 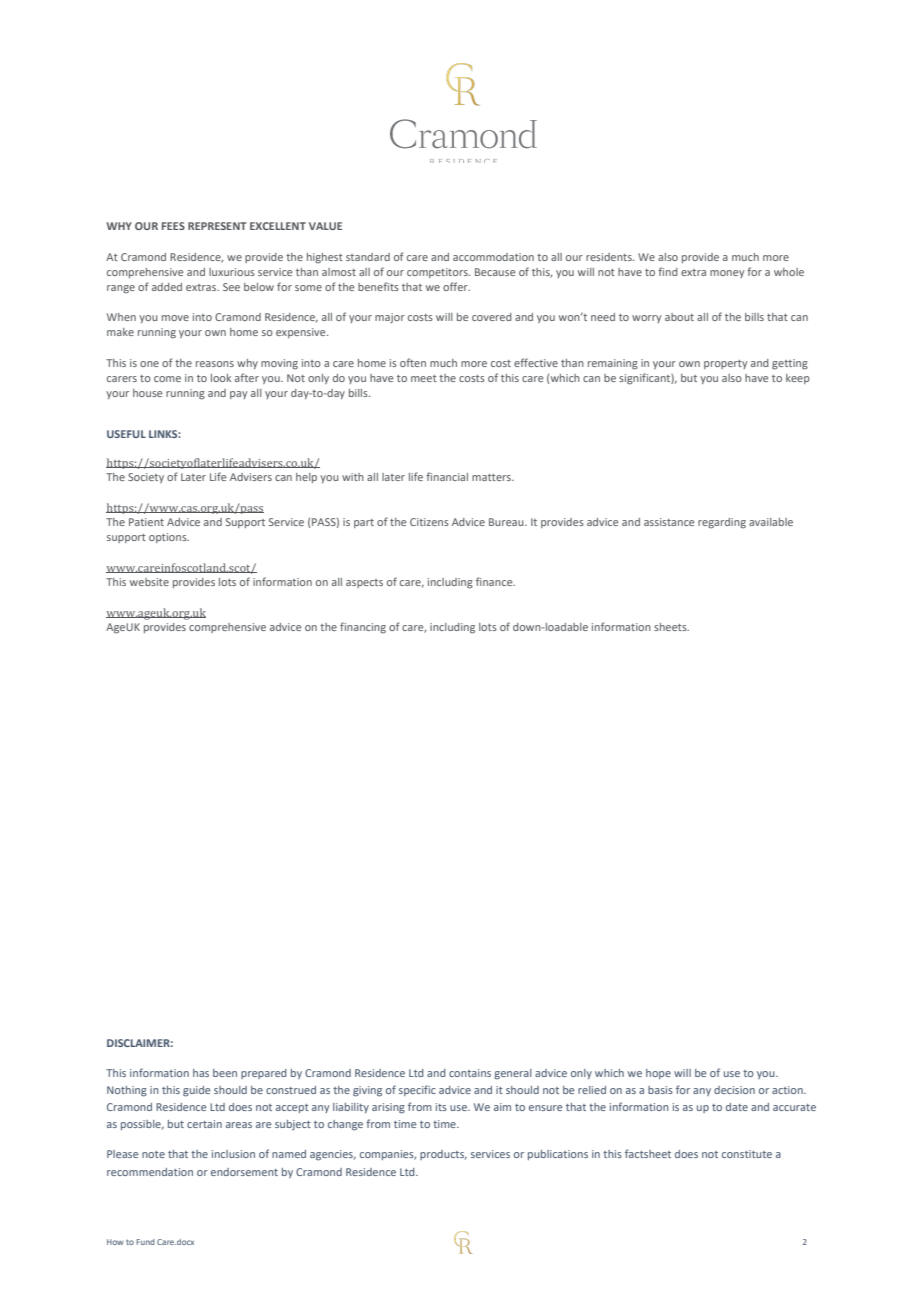 What do you see at coordinates (232, 272) in the screenshot?
I see `luxurious` at bounding box center [232, 272].
